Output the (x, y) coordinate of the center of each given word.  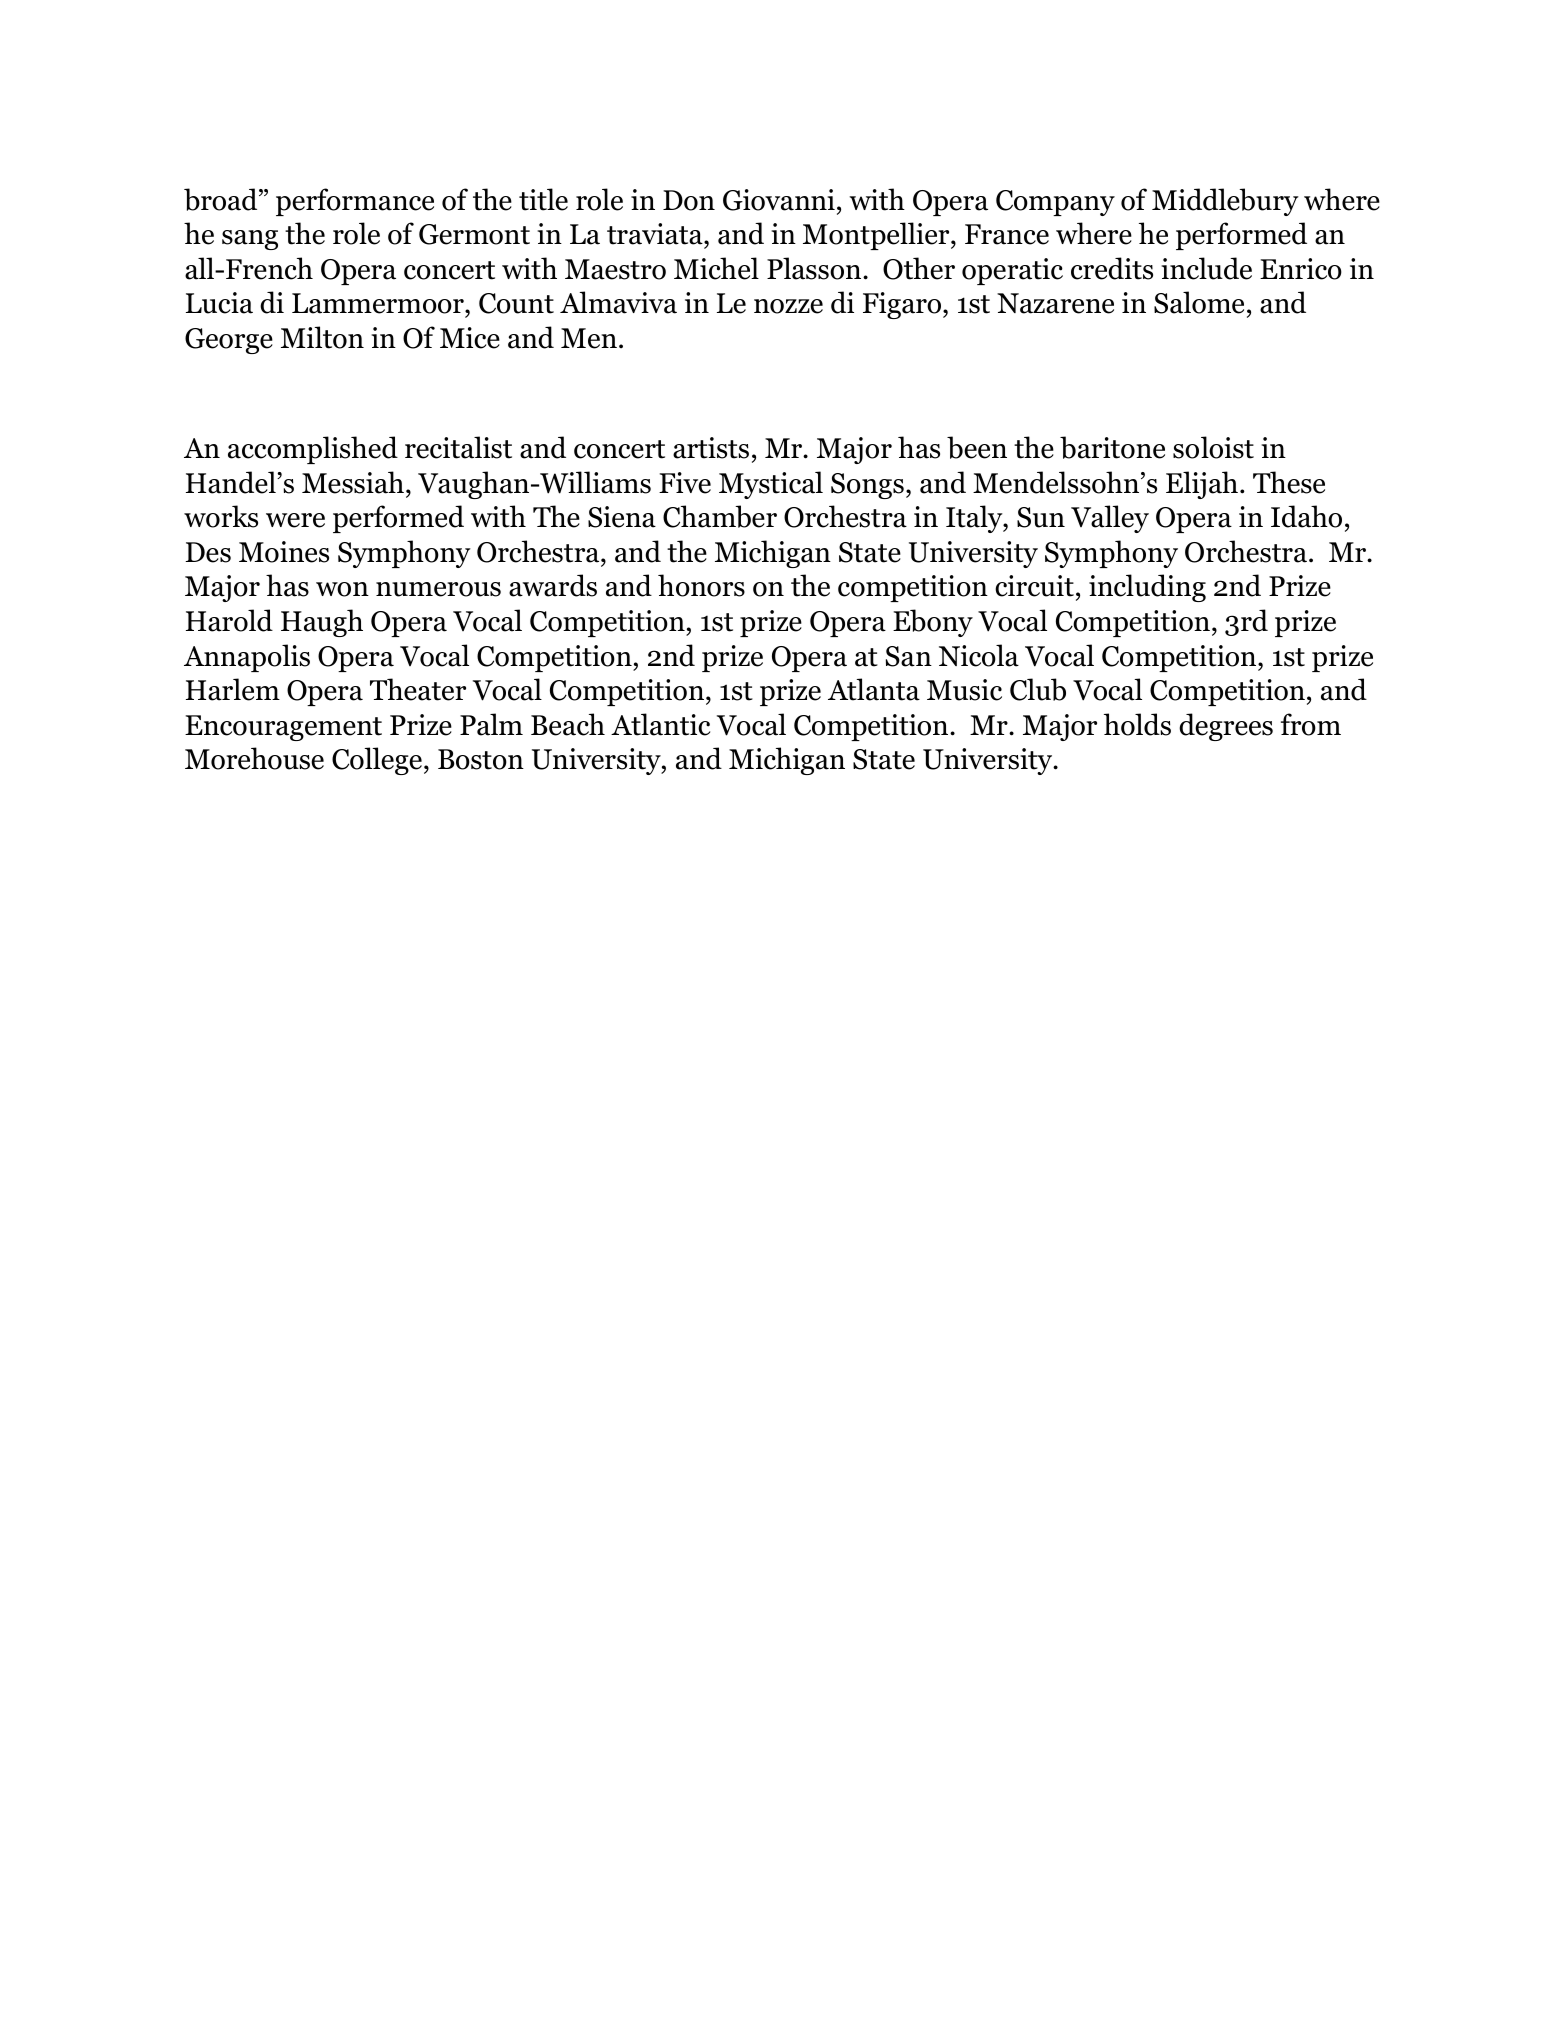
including (1147, 588)
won (342, 589)
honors (701, 585)
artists (711, 448)
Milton (322, 337)
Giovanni (779, 200)
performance (355, 202)
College (377, 761)
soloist (1213, 447)
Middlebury (1225, 202)
